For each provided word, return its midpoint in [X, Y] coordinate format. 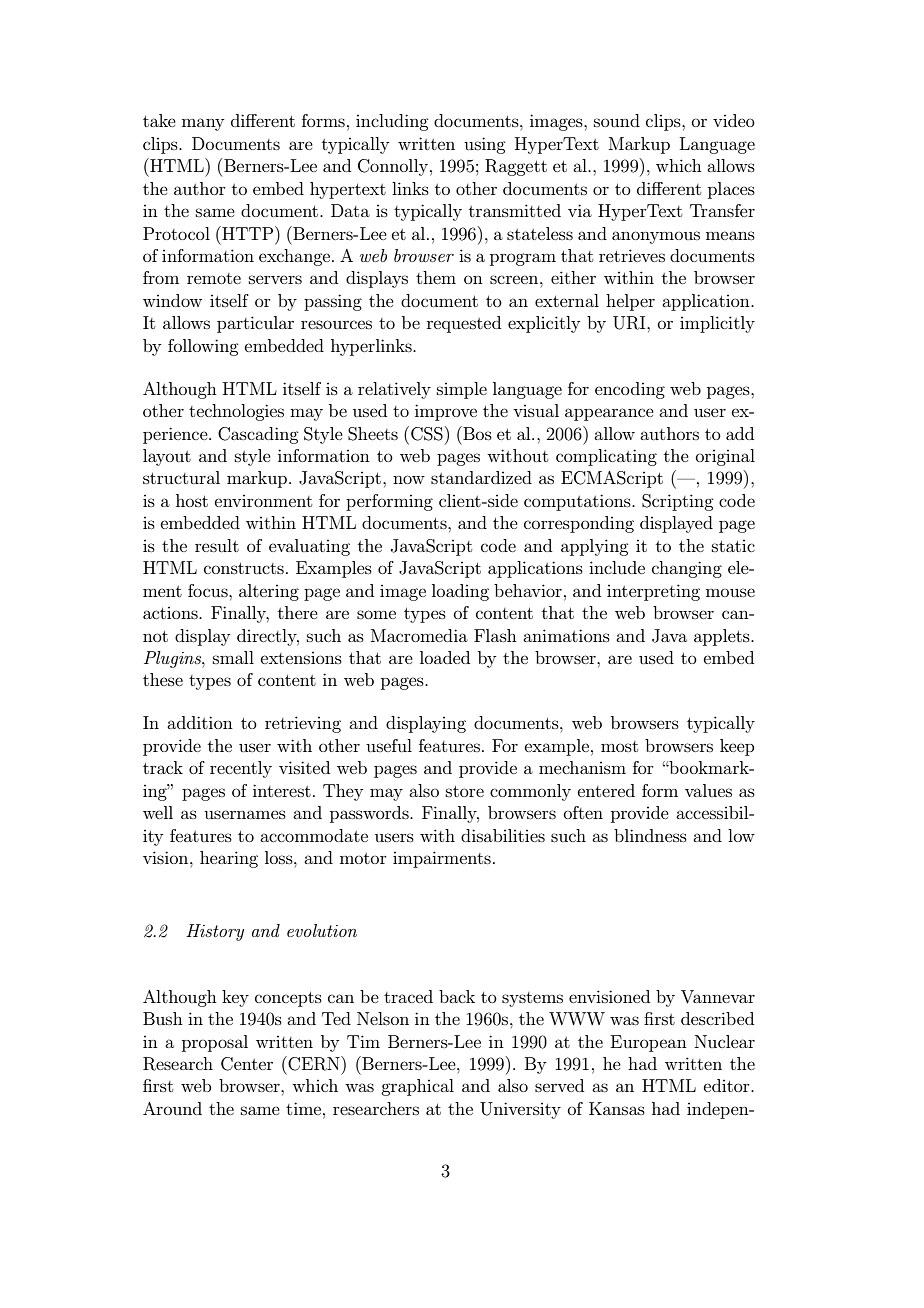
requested [464, 324]
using [484, 145]
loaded [445, 657]
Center [247, 1064]
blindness [650, 835]
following [203, 347]
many [203, 124]
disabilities [503, 835]
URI [630, 323]
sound [617, 120]
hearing [229, 859]
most [619, 746]
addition [200, 722]
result [217, 545]
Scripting [677, 502]
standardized [481, 477]
